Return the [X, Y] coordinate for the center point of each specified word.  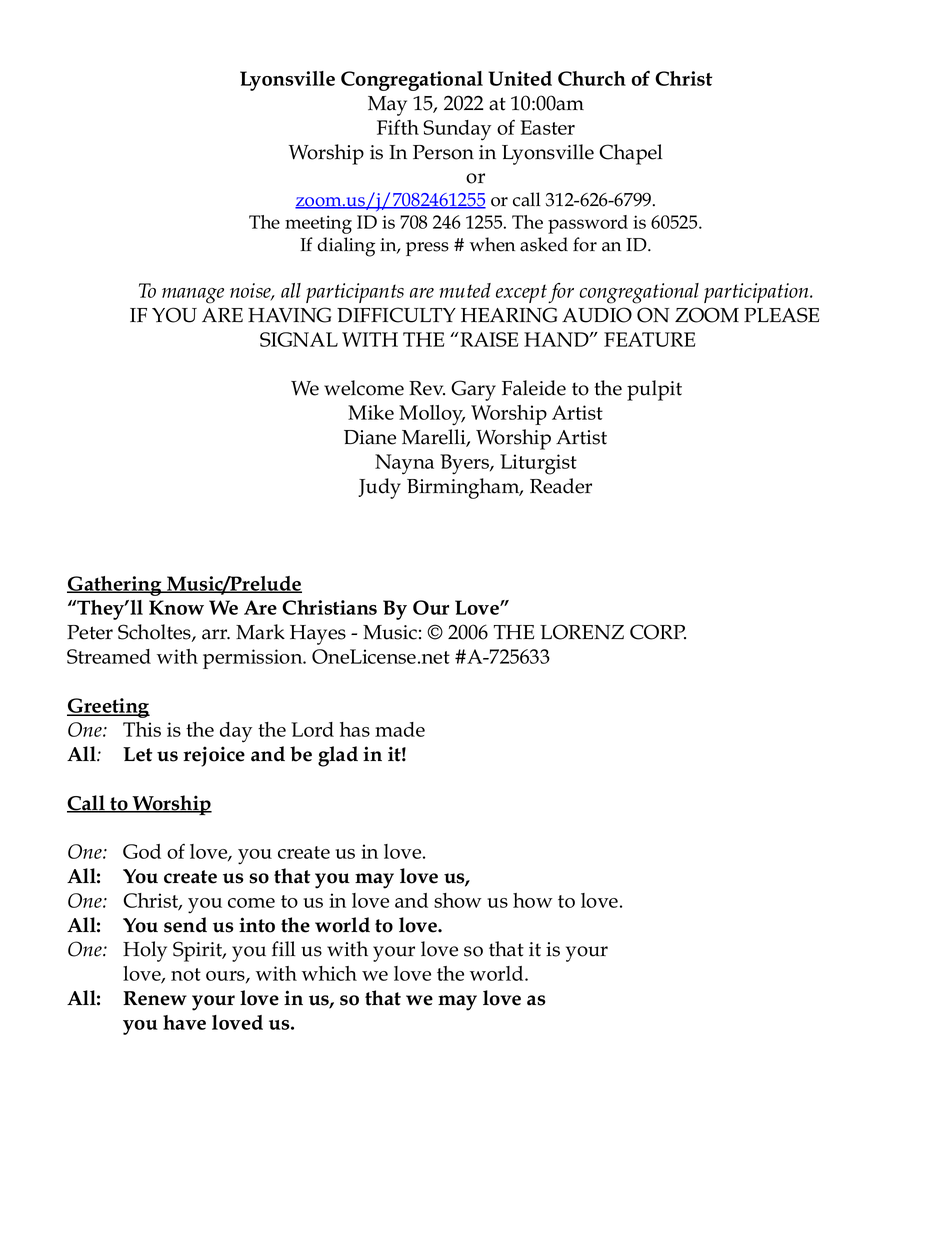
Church [592, 78]
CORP [658, 632]
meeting [318, 224]
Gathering [115, 586]
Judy [379, 488]
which [329, 973]
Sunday [457, 130]
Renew [155, 998]
